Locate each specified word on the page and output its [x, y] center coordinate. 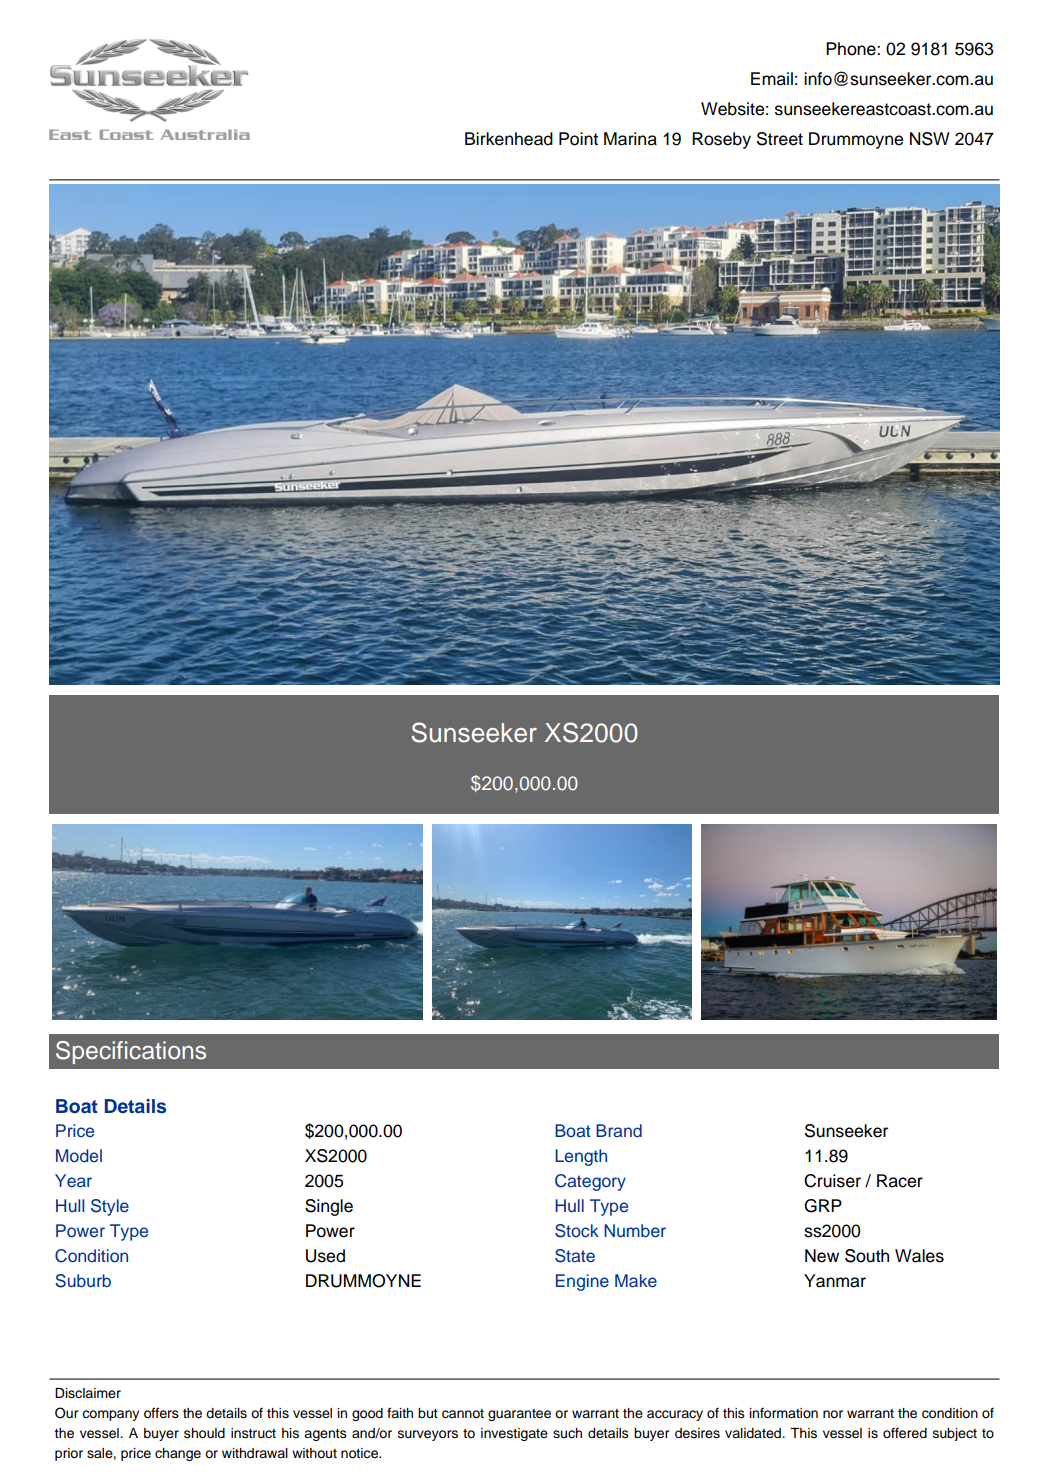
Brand [619, 1130]
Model [79, 1155]
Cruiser [832, 1181]
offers [161, 1413]
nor [833, 1414]
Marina [630, 139]
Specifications [131, 1052]
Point [578, 139]
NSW [930, 139]
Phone [852, 49]
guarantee [519, 1415]
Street [780, 139]
